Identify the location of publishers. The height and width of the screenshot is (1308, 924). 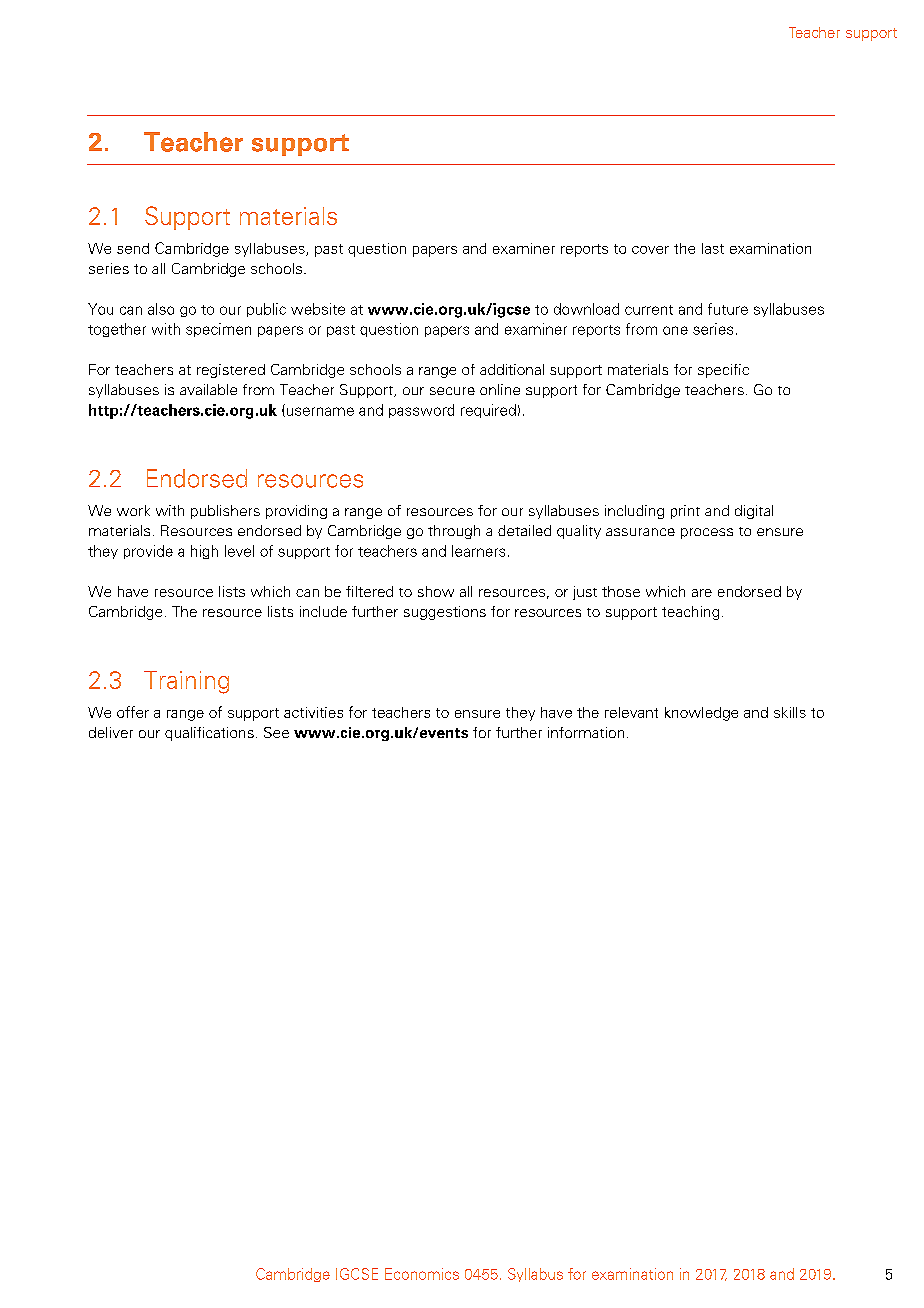
(225, 512).
